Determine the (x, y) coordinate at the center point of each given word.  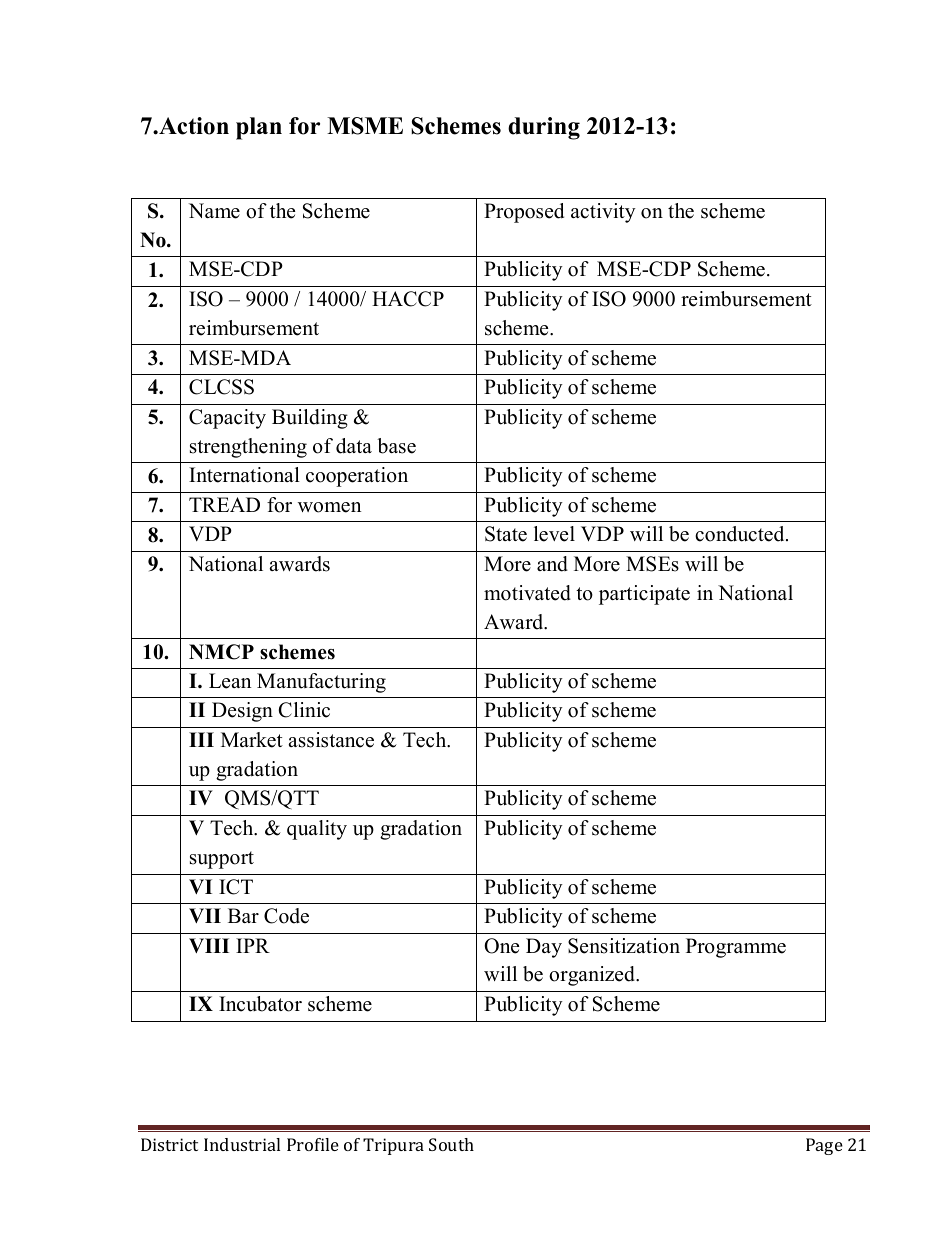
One (501, 946)
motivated (527, 593)
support (222, 860)
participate (644, 595)
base (396, 446)
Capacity (227, 419)
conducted (741, 534)
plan (259, 128)
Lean (230, 681)
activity (603, 213)
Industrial (242, 1144)
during (544, 128)
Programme (736, 948)
